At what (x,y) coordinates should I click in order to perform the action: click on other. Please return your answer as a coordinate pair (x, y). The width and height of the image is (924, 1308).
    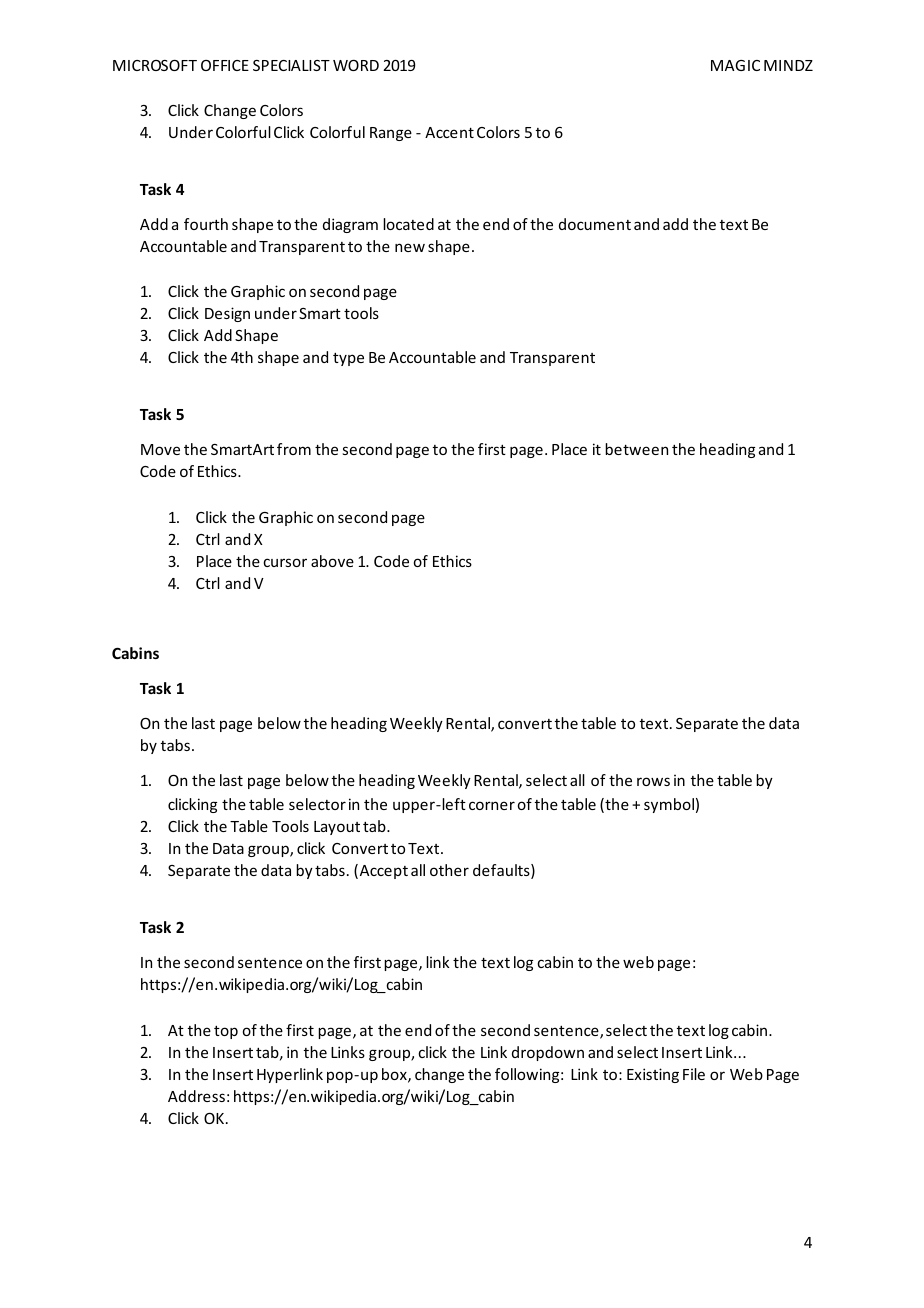
    Looking at the image, I should click on (449, 870).
